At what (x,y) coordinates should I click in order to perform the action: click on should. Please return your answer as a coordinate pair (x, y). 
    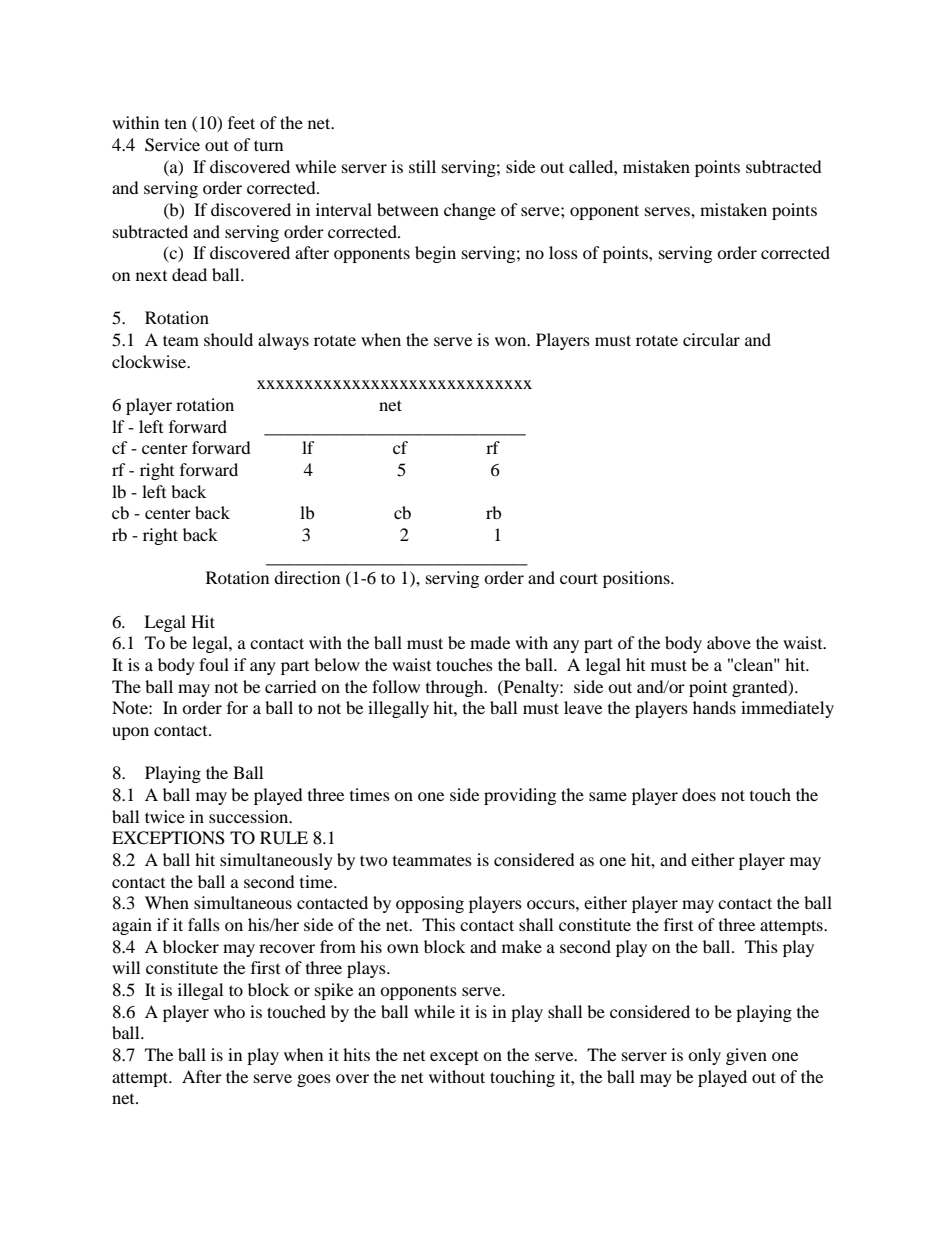
    Looking at the image, I should click on (228, 339).
